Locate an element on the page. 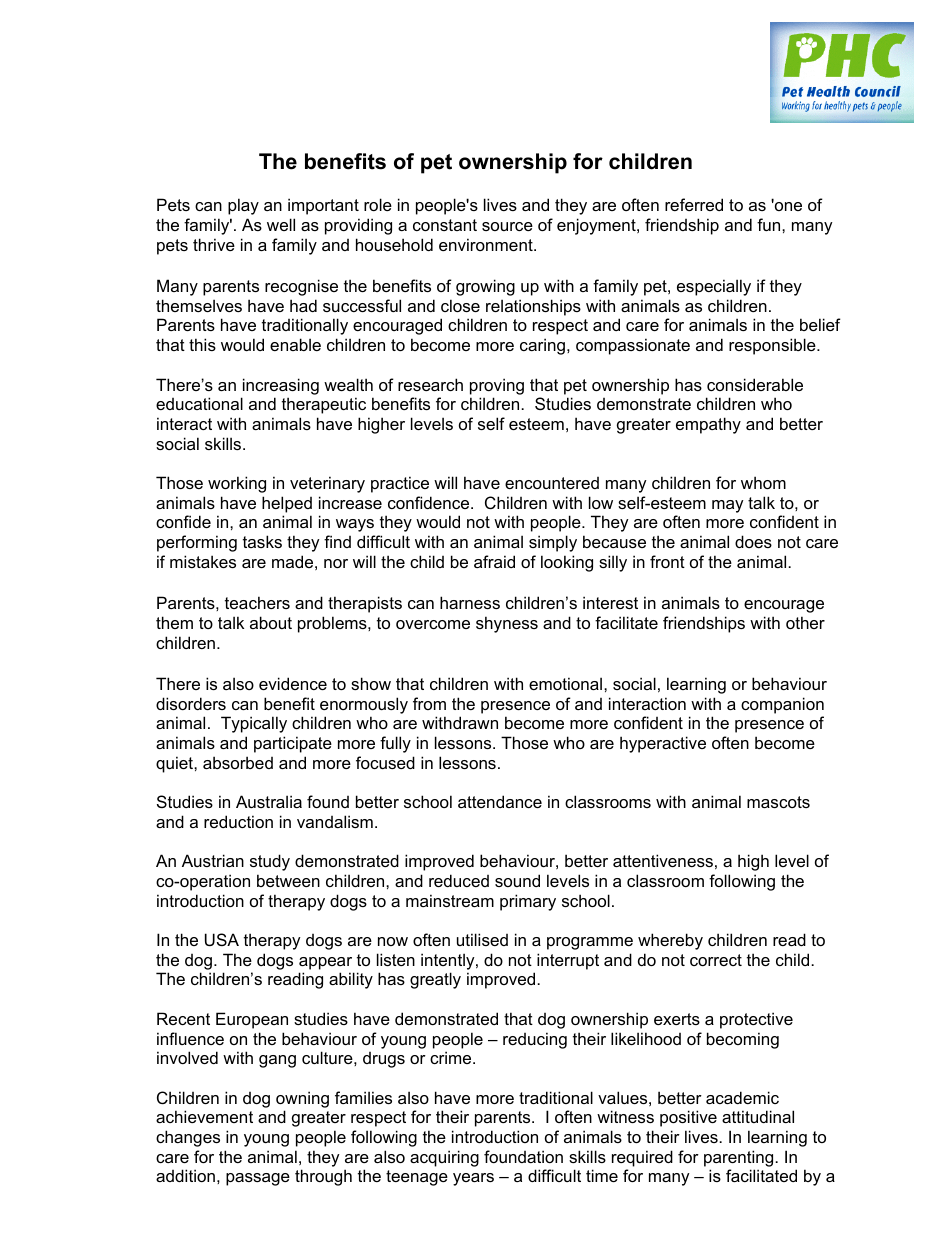  emotional is located at coordinates (567, 683).
